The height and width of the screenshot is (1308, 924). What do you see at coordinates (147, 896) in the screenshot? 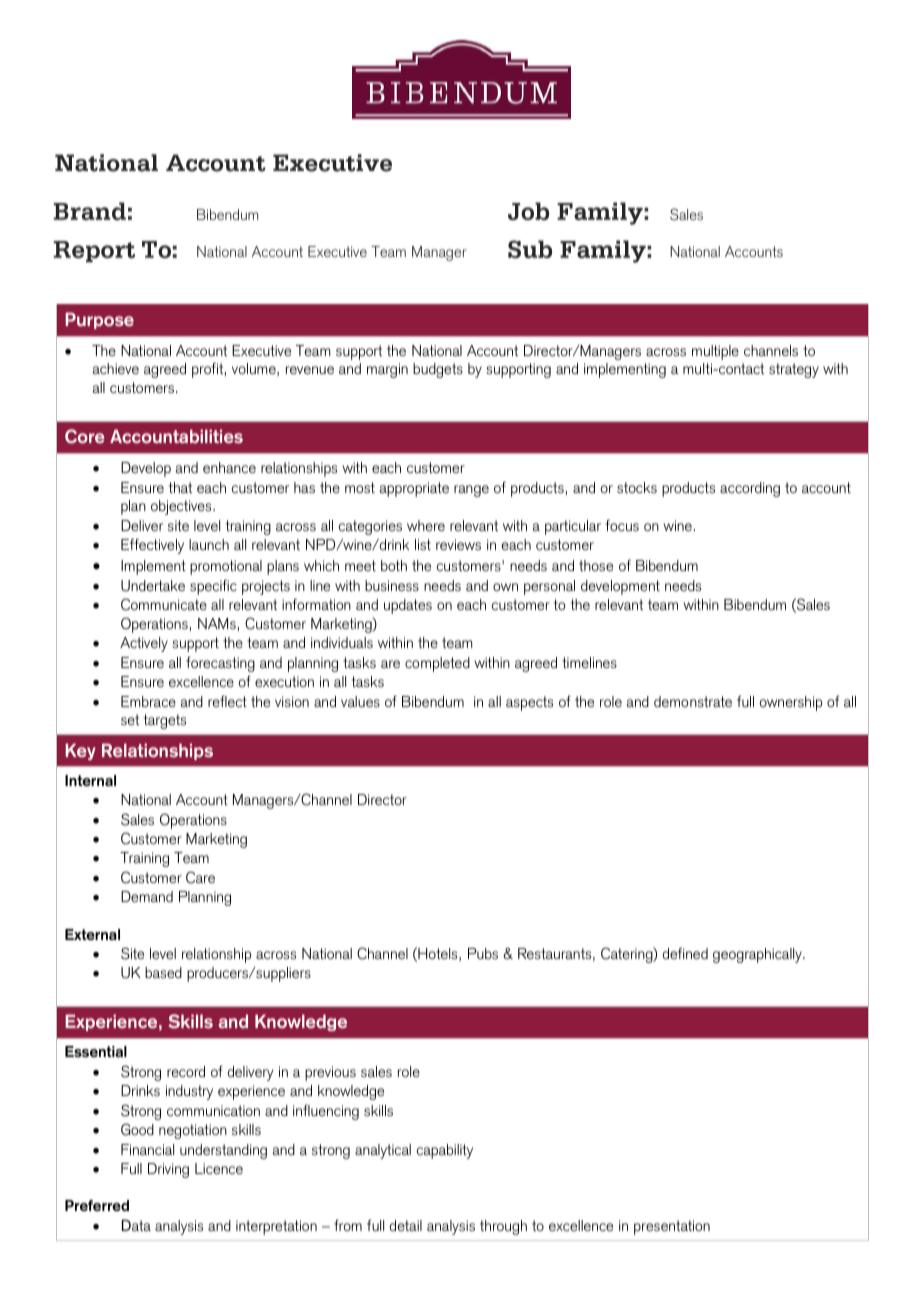
I see `Demand` at bounding box center [147, 896].
